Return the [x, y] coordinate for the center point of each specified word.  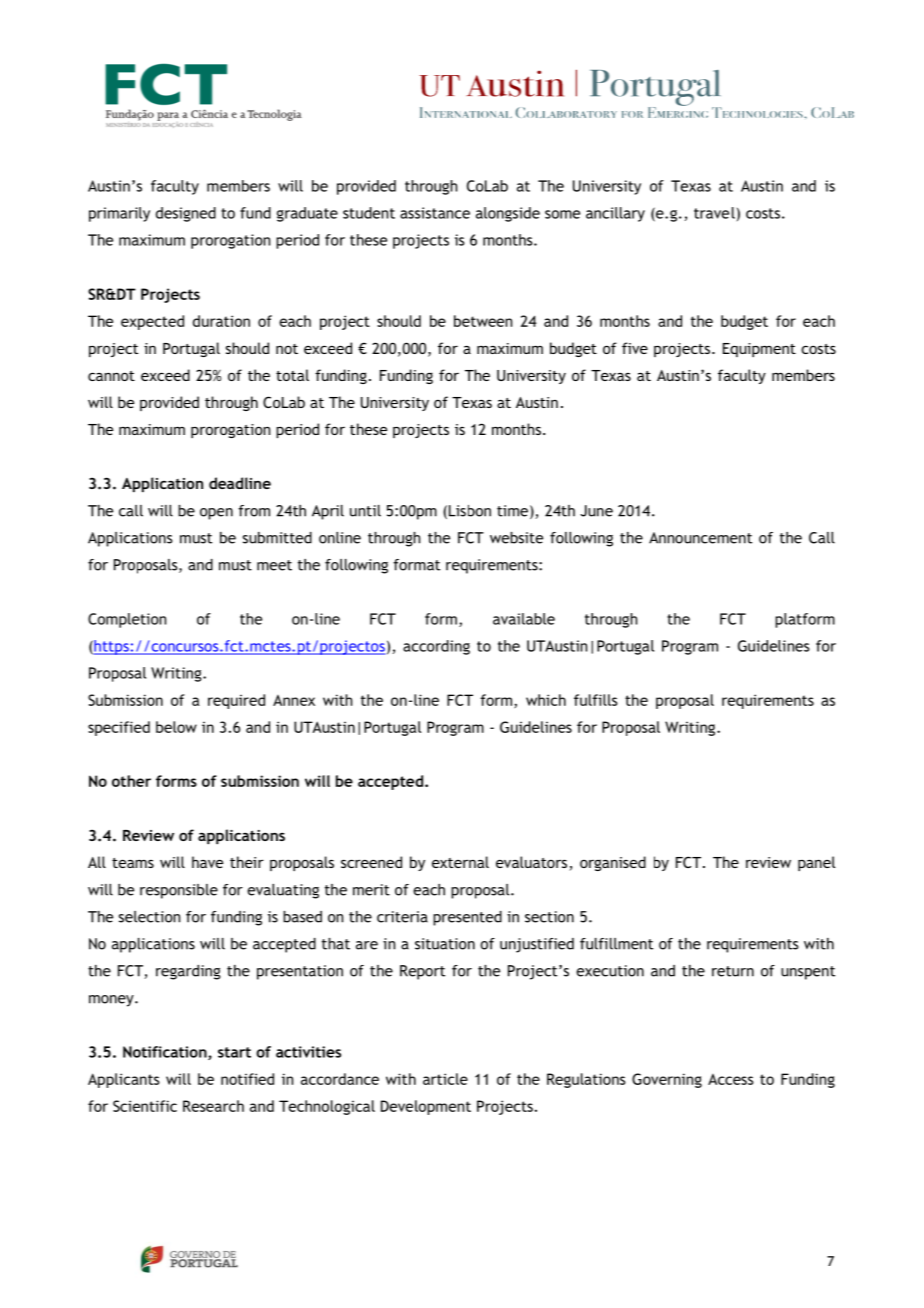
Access [731, 1079]
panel [816, 863]
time [512, 511]
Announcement [700, 538]
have [207, 862]
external [460, 862]
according [436, 647]
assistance [435, 213]
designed [186, 214]
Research [213, 1106]
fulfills [596, 700]
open [216, 514]
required [236, 701]
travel [714, 213]
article [445, 1079]
